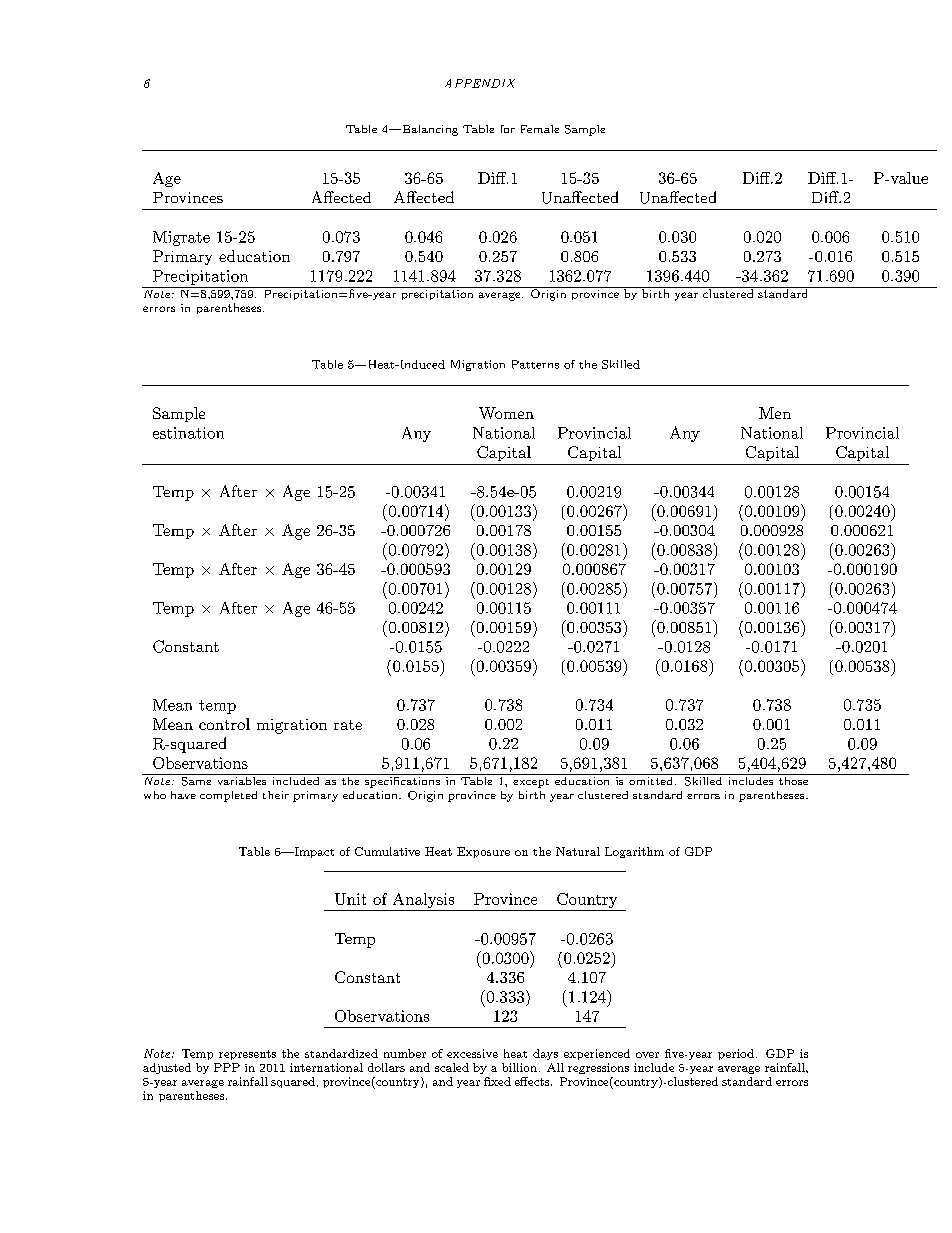  Describe the element at coordinates (224, 724) in the page. I see `control` at that location.
